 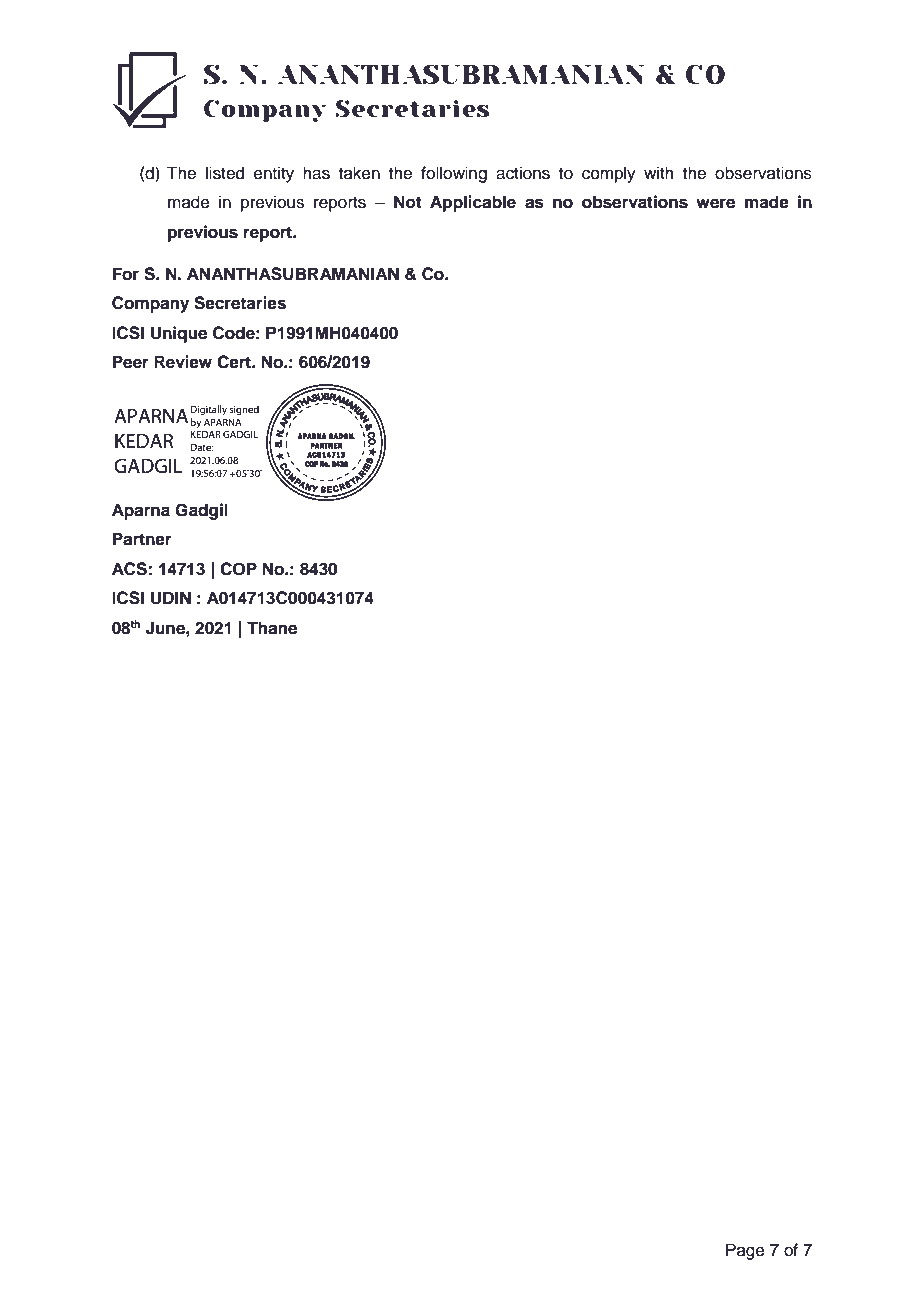 What do you see at coordinates (715, 203) in the screenshot?
I see `were` at bounding box center [715, 203].
